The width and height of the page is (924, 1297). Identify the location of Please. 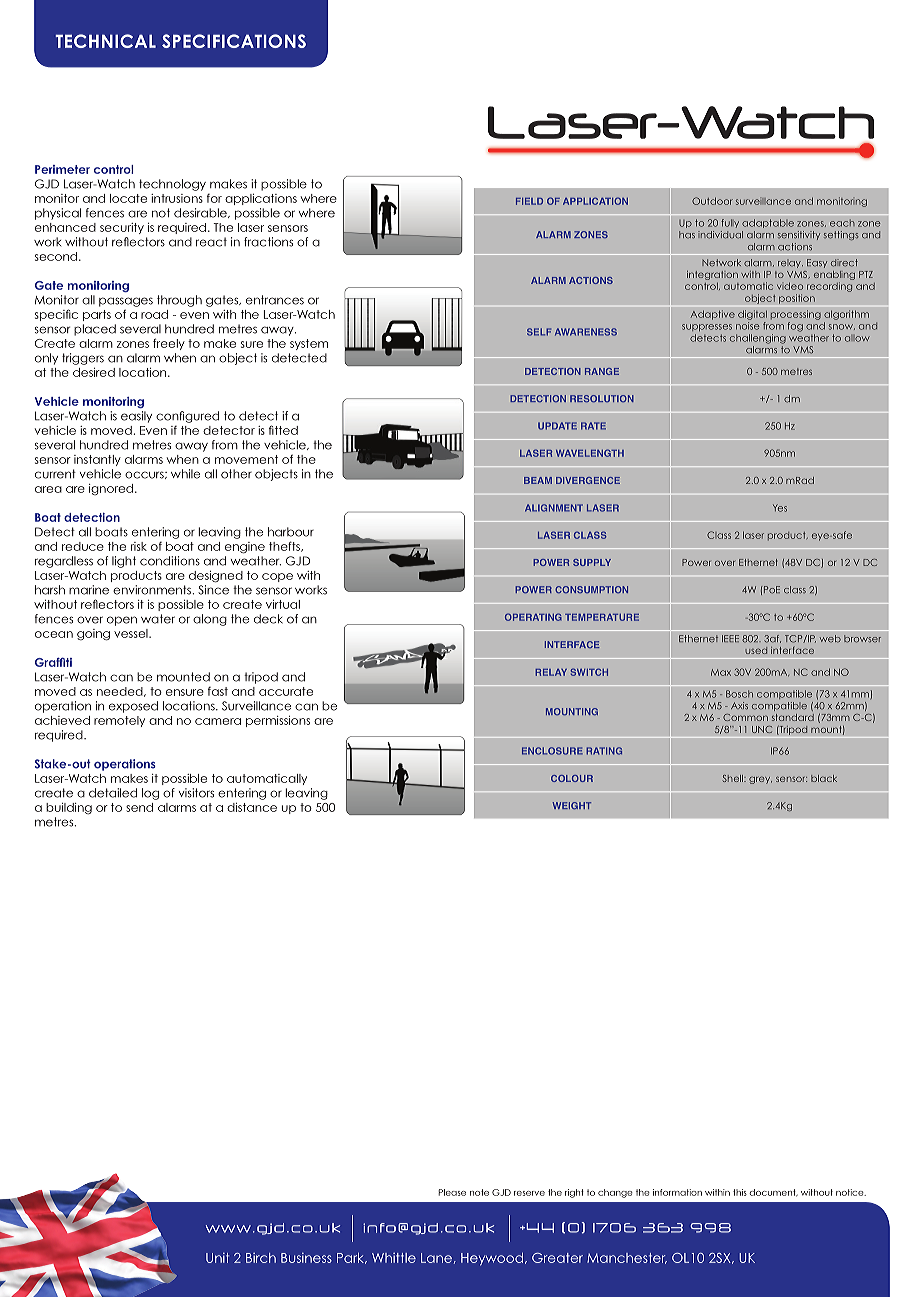
(452, 1192).
